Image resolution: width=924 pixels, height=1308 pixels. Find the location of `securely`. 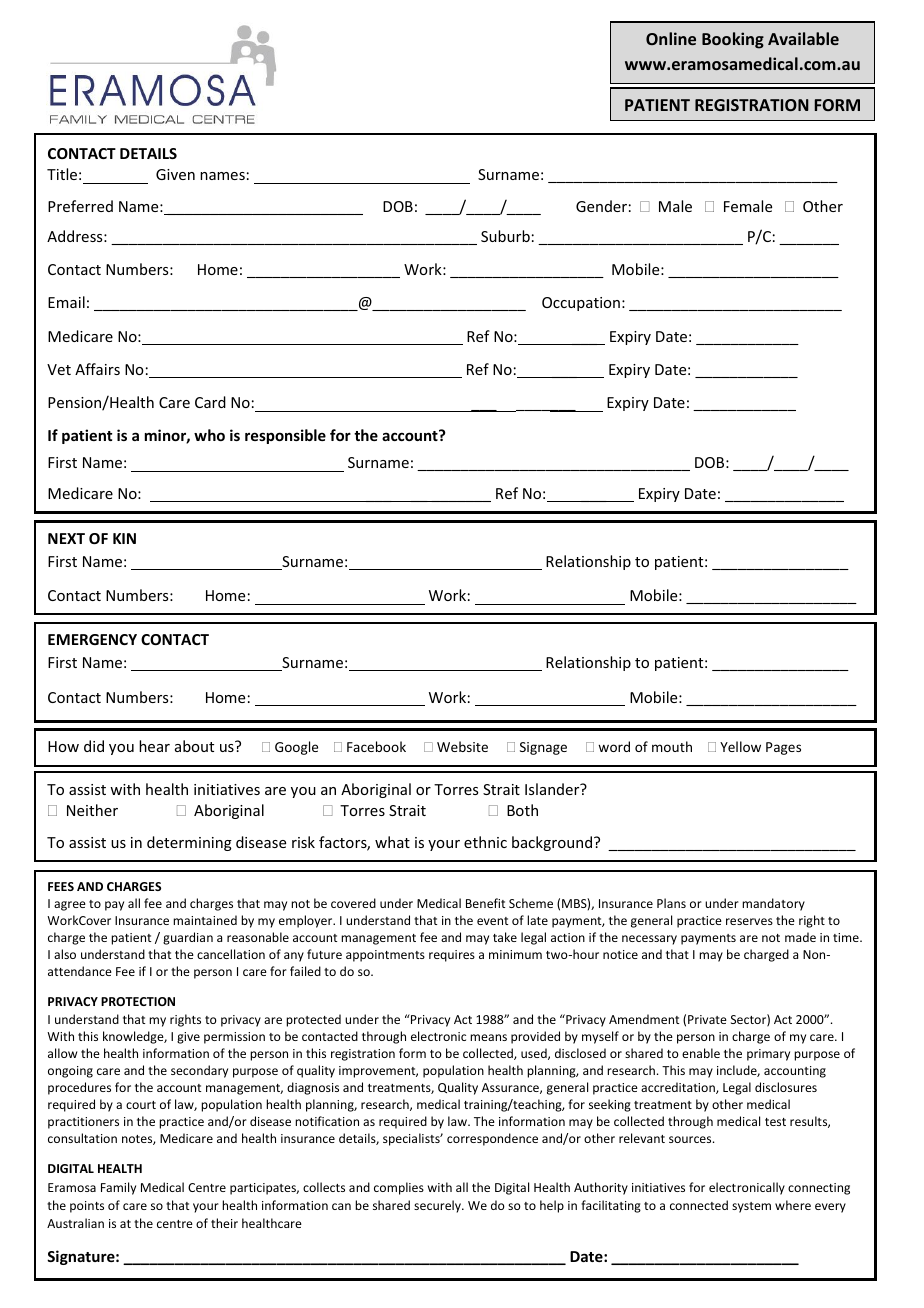

securely is located at coordinates (438, 1206).
